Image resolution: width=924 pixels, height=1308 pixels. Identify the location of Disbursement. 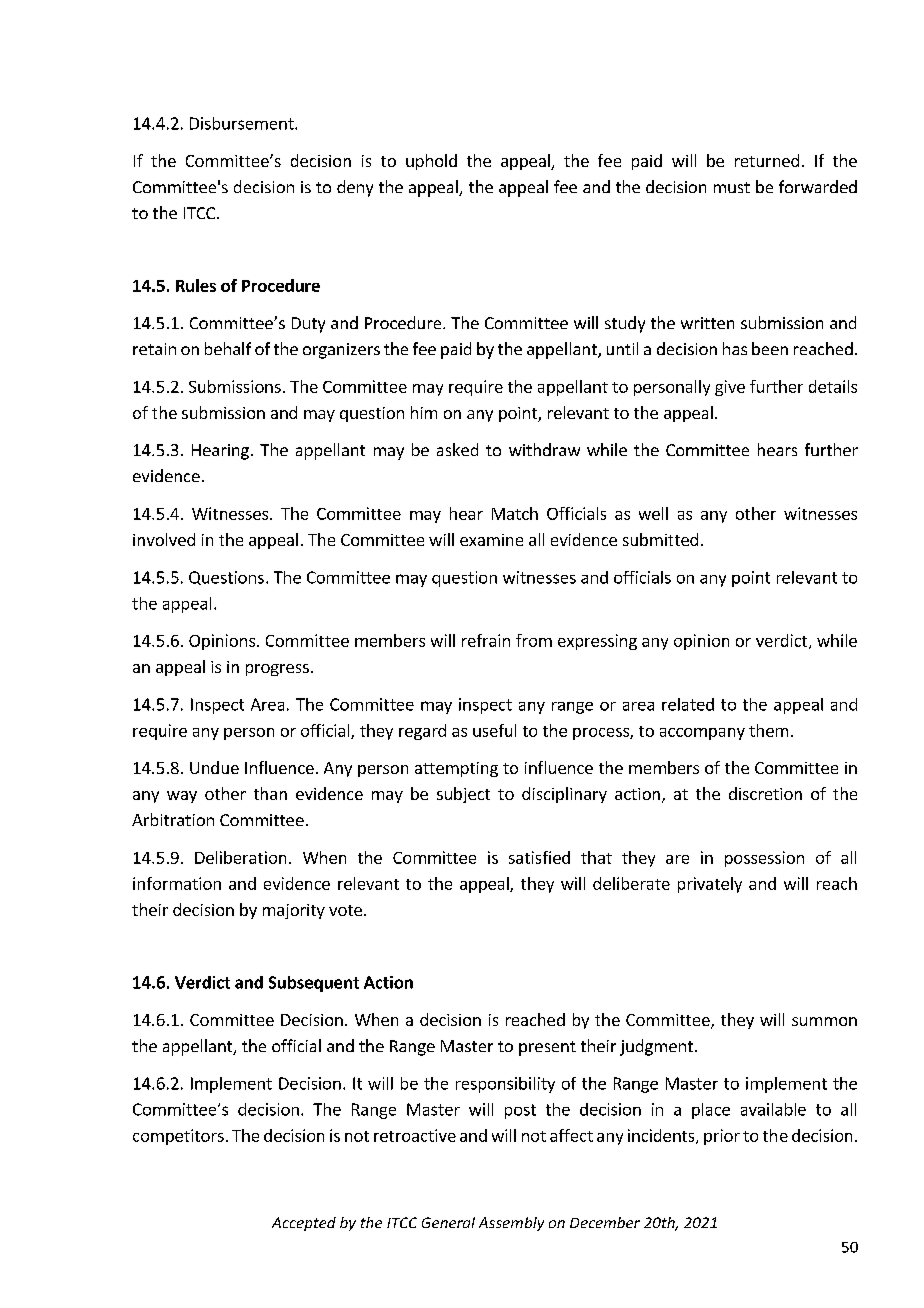
(243, 123).
